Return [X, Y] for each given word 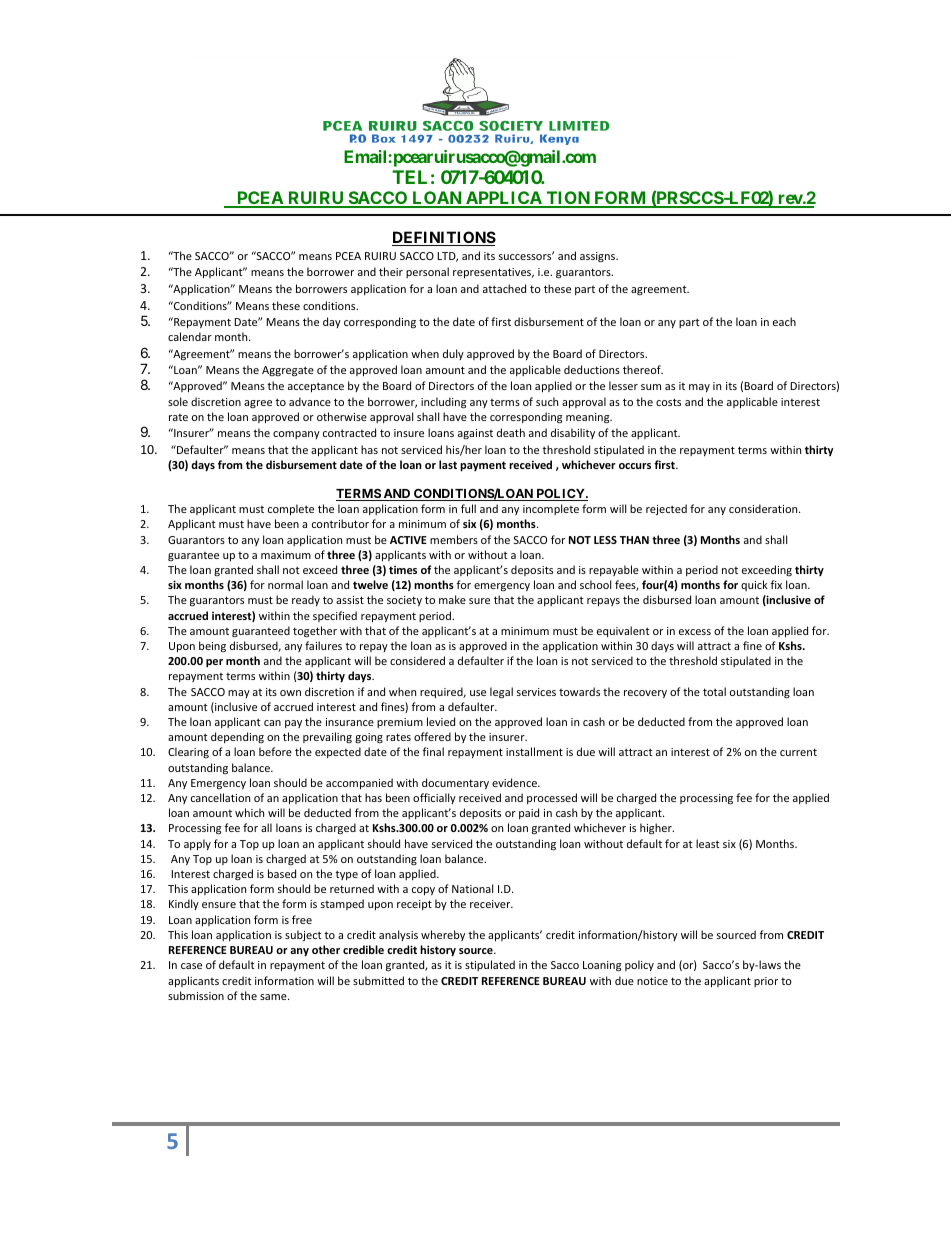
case [191, 966]
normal [285, 584]
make [452, 599]
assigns [599, 257]
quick [754, 585]
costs [668, 402]
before [275, 751]
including [443, 403]
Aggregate [288, 371]
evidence [515, 782]
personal [427, 272]
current [798, 752]
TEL [409, 177]
